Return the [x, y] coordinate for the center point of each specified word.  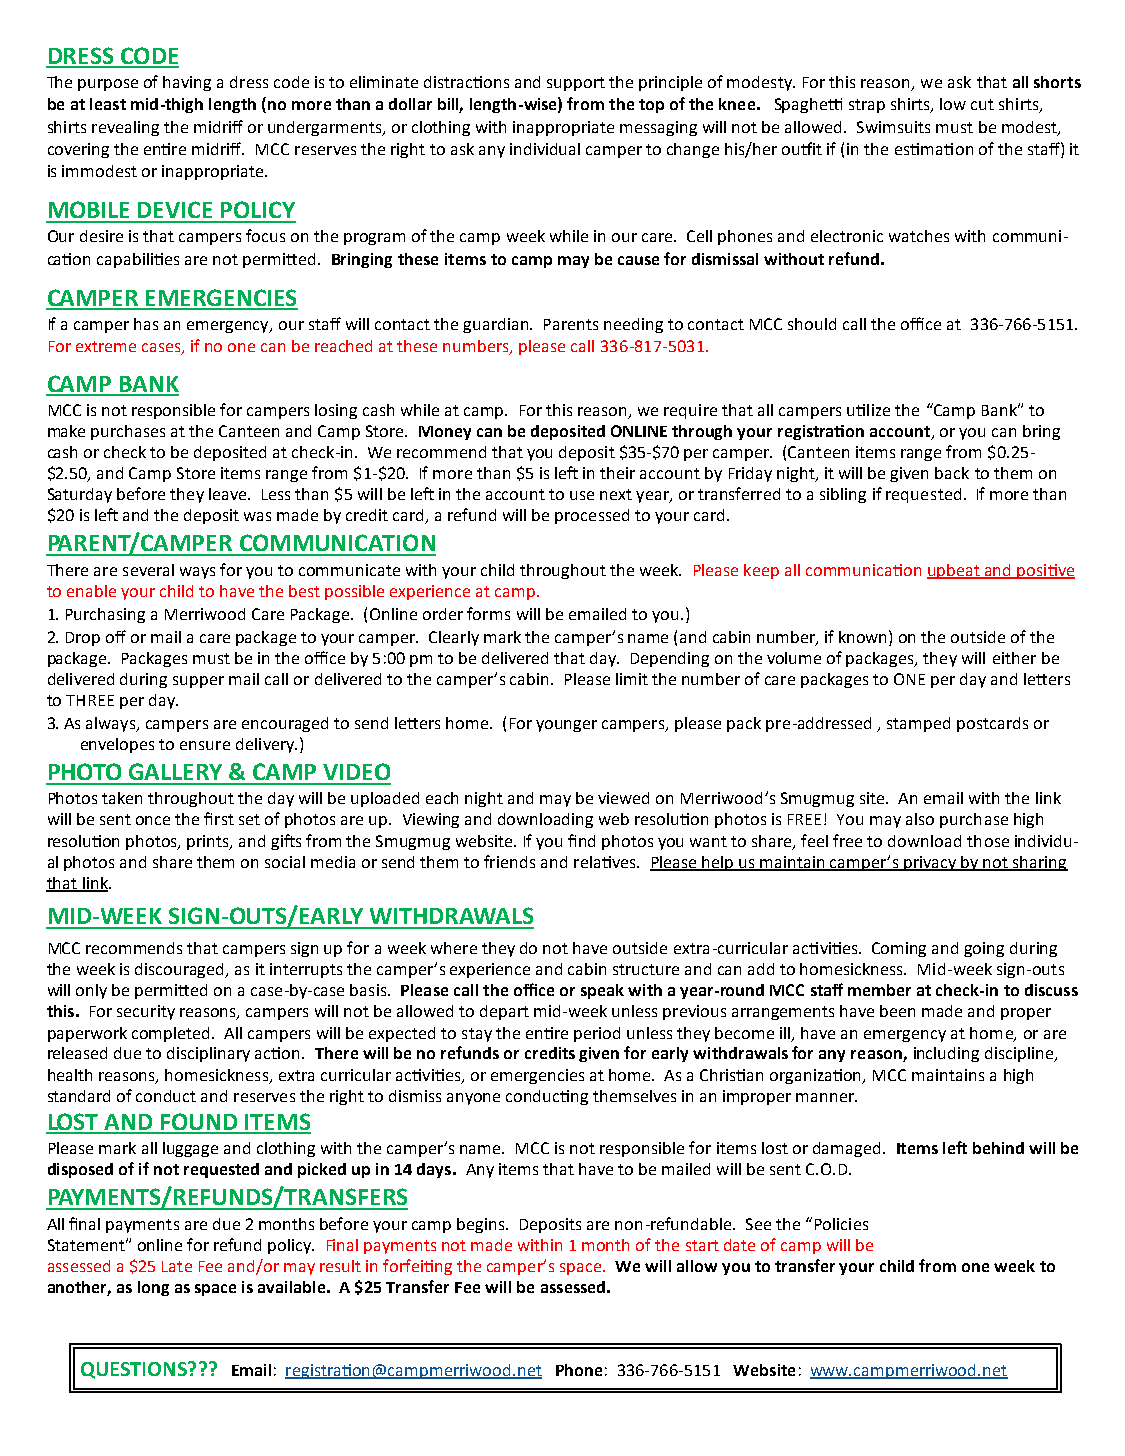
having [187, 83]
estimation [934, 149]
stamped [918, 724]
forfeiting [417, 1267]
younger [566, 726]
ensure [205, 745]
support [576, 84]
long [153, 1288]
